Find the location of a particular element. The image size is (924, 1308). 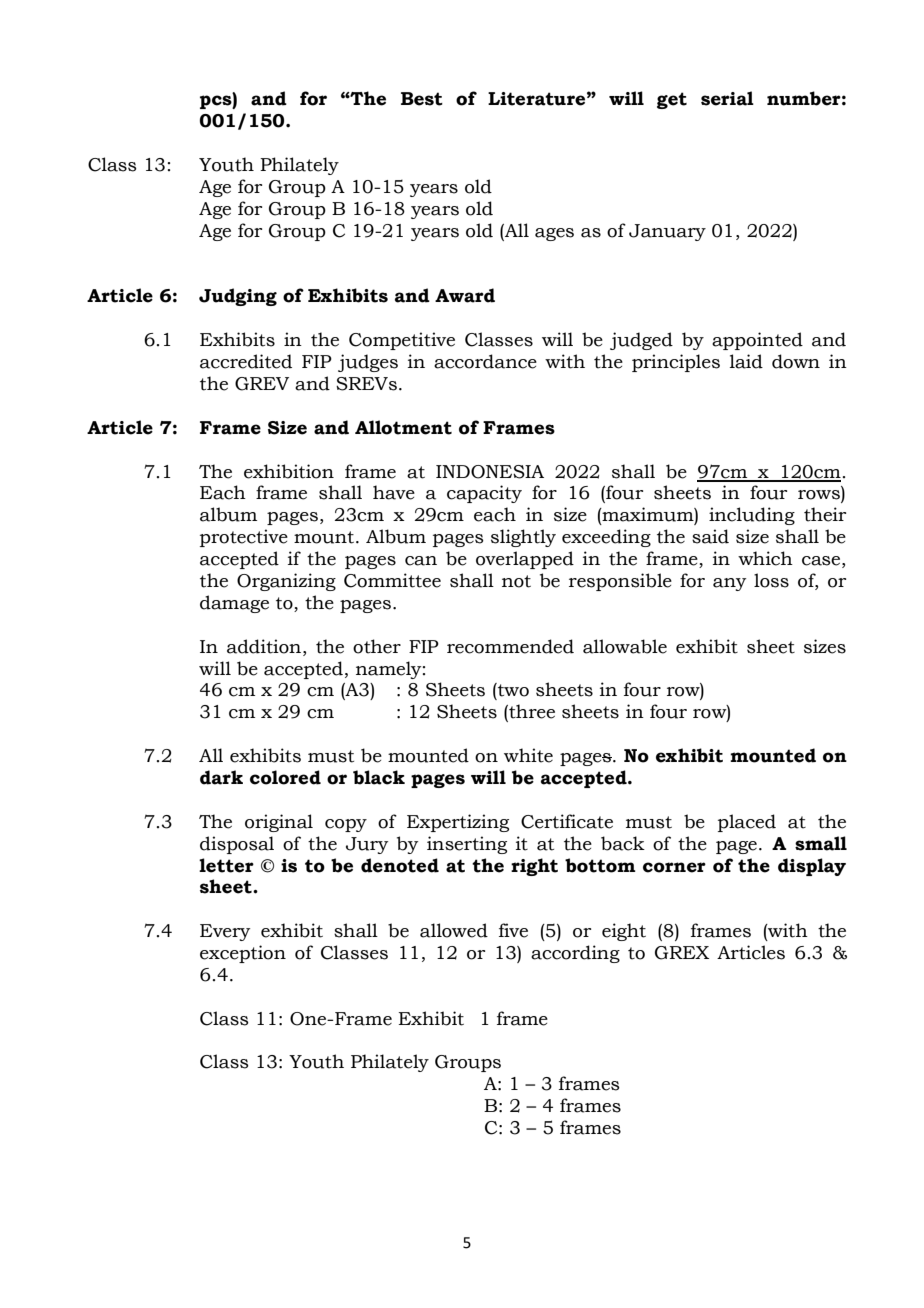

serial is located at coordinates (727, 98).
